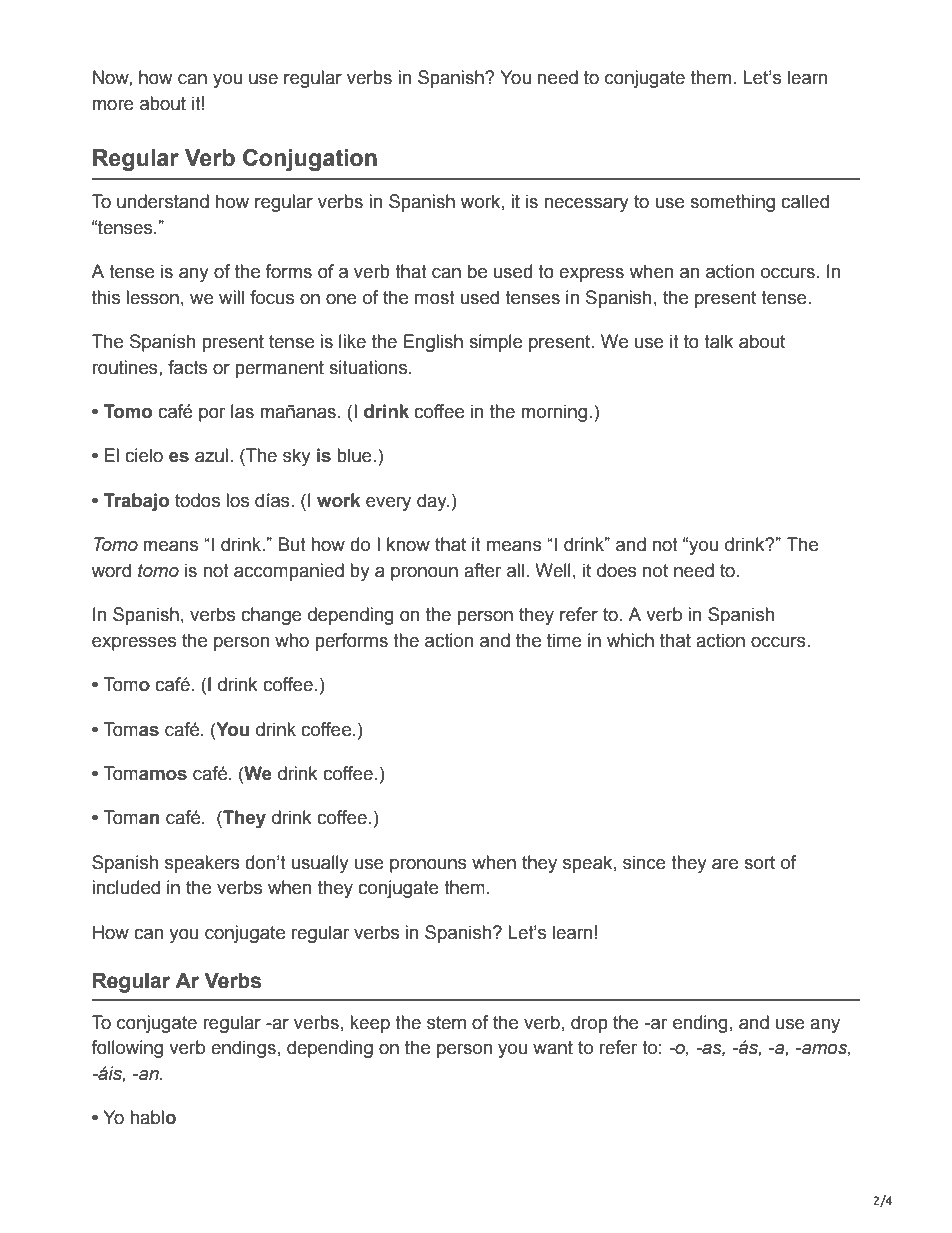  Describe the element at coordinates (725, 864) in the screenshot. I see `are` at that location.
